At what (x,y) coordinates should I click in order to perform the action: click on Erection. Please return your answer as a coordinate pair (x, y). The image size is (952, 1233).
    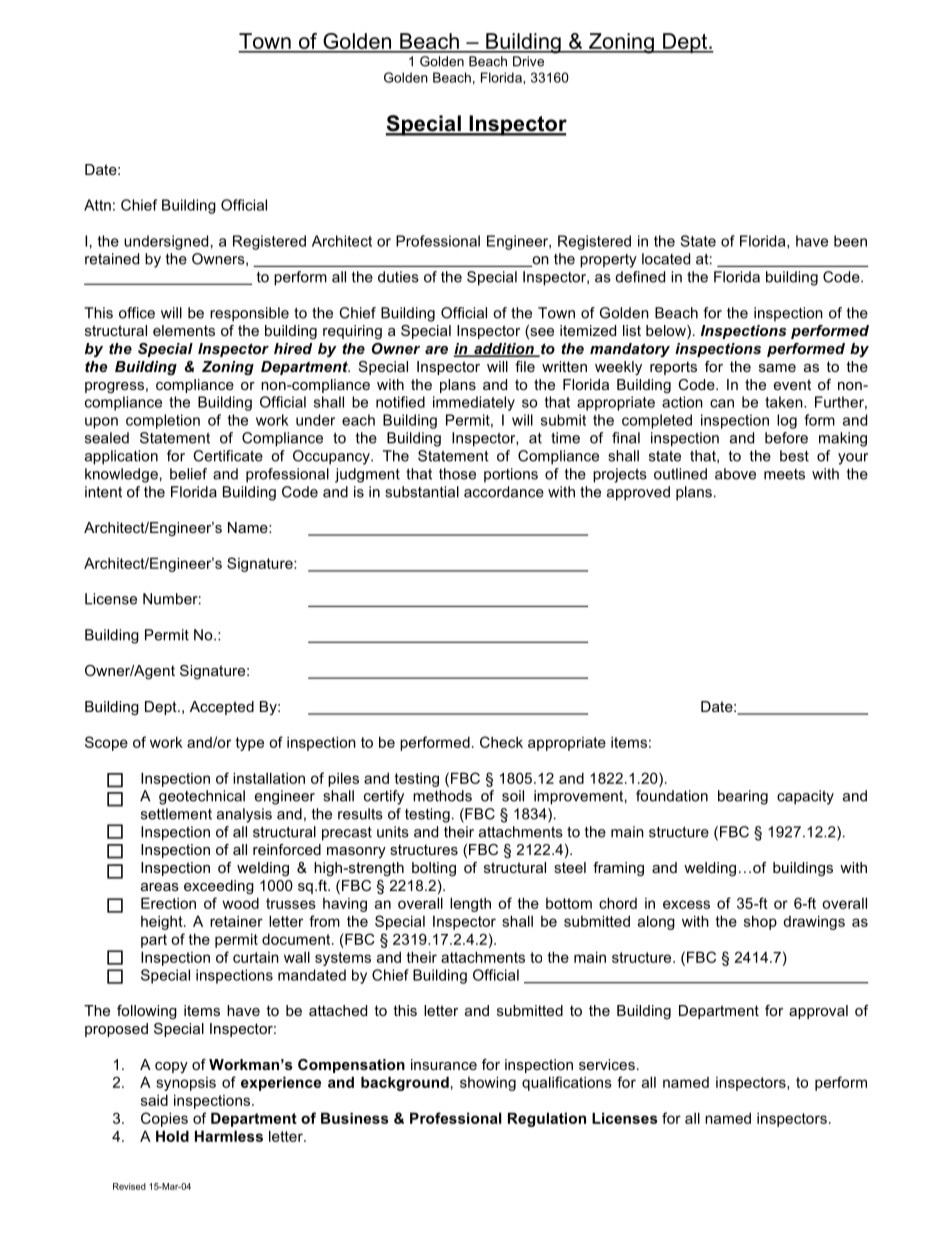
    Looking at the image, I should click on (168, 903).
